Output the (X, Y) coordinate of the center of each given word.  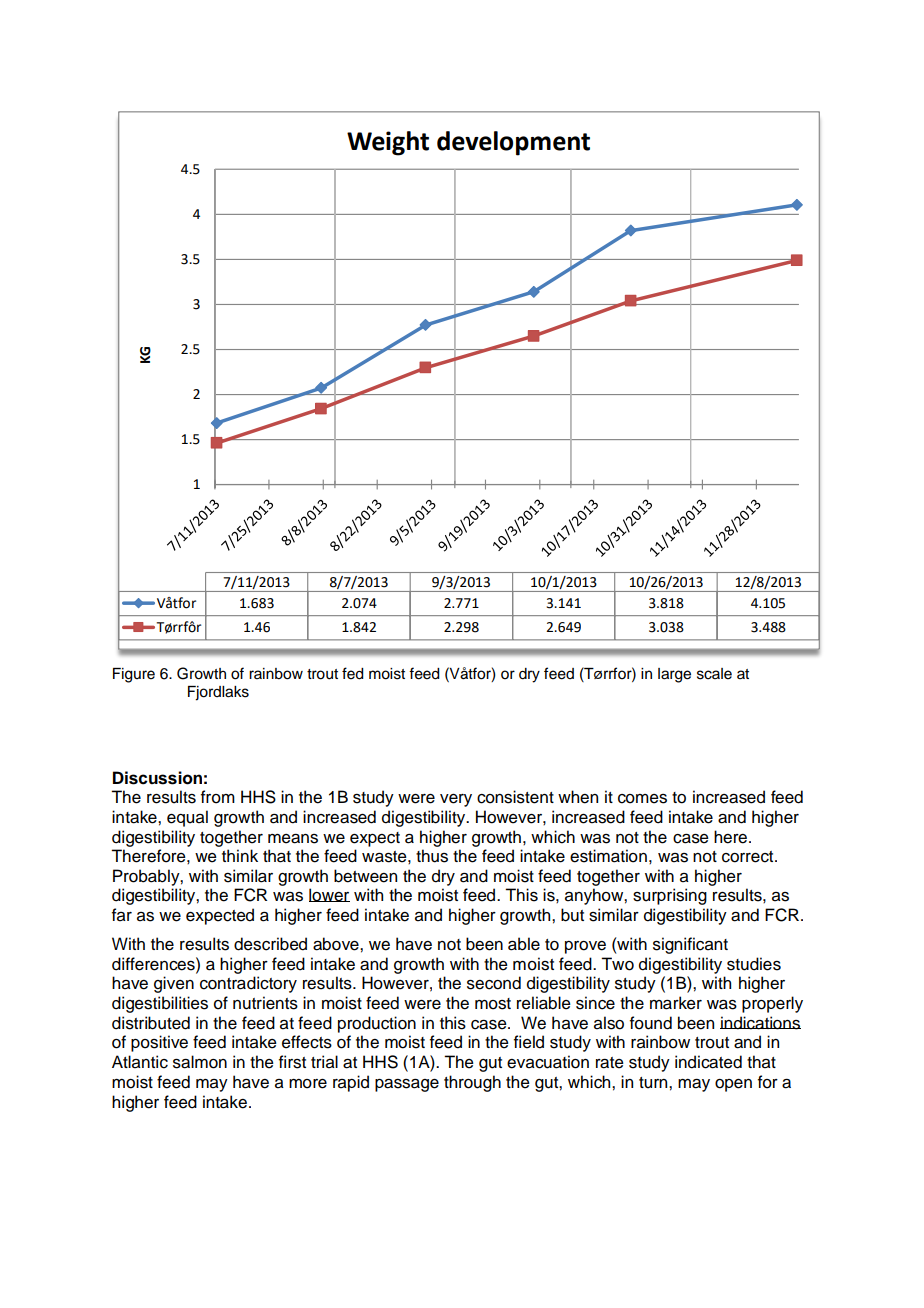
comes (642, 799)
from (218, 797)
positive (159, 1043)
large (674, 675)
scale (714, 674)
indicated (708, 1062)
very (456, 800)
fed (353, 673)
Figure (134, 675)
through (472, 1083)
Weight (388, 143)
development (513, 143)
